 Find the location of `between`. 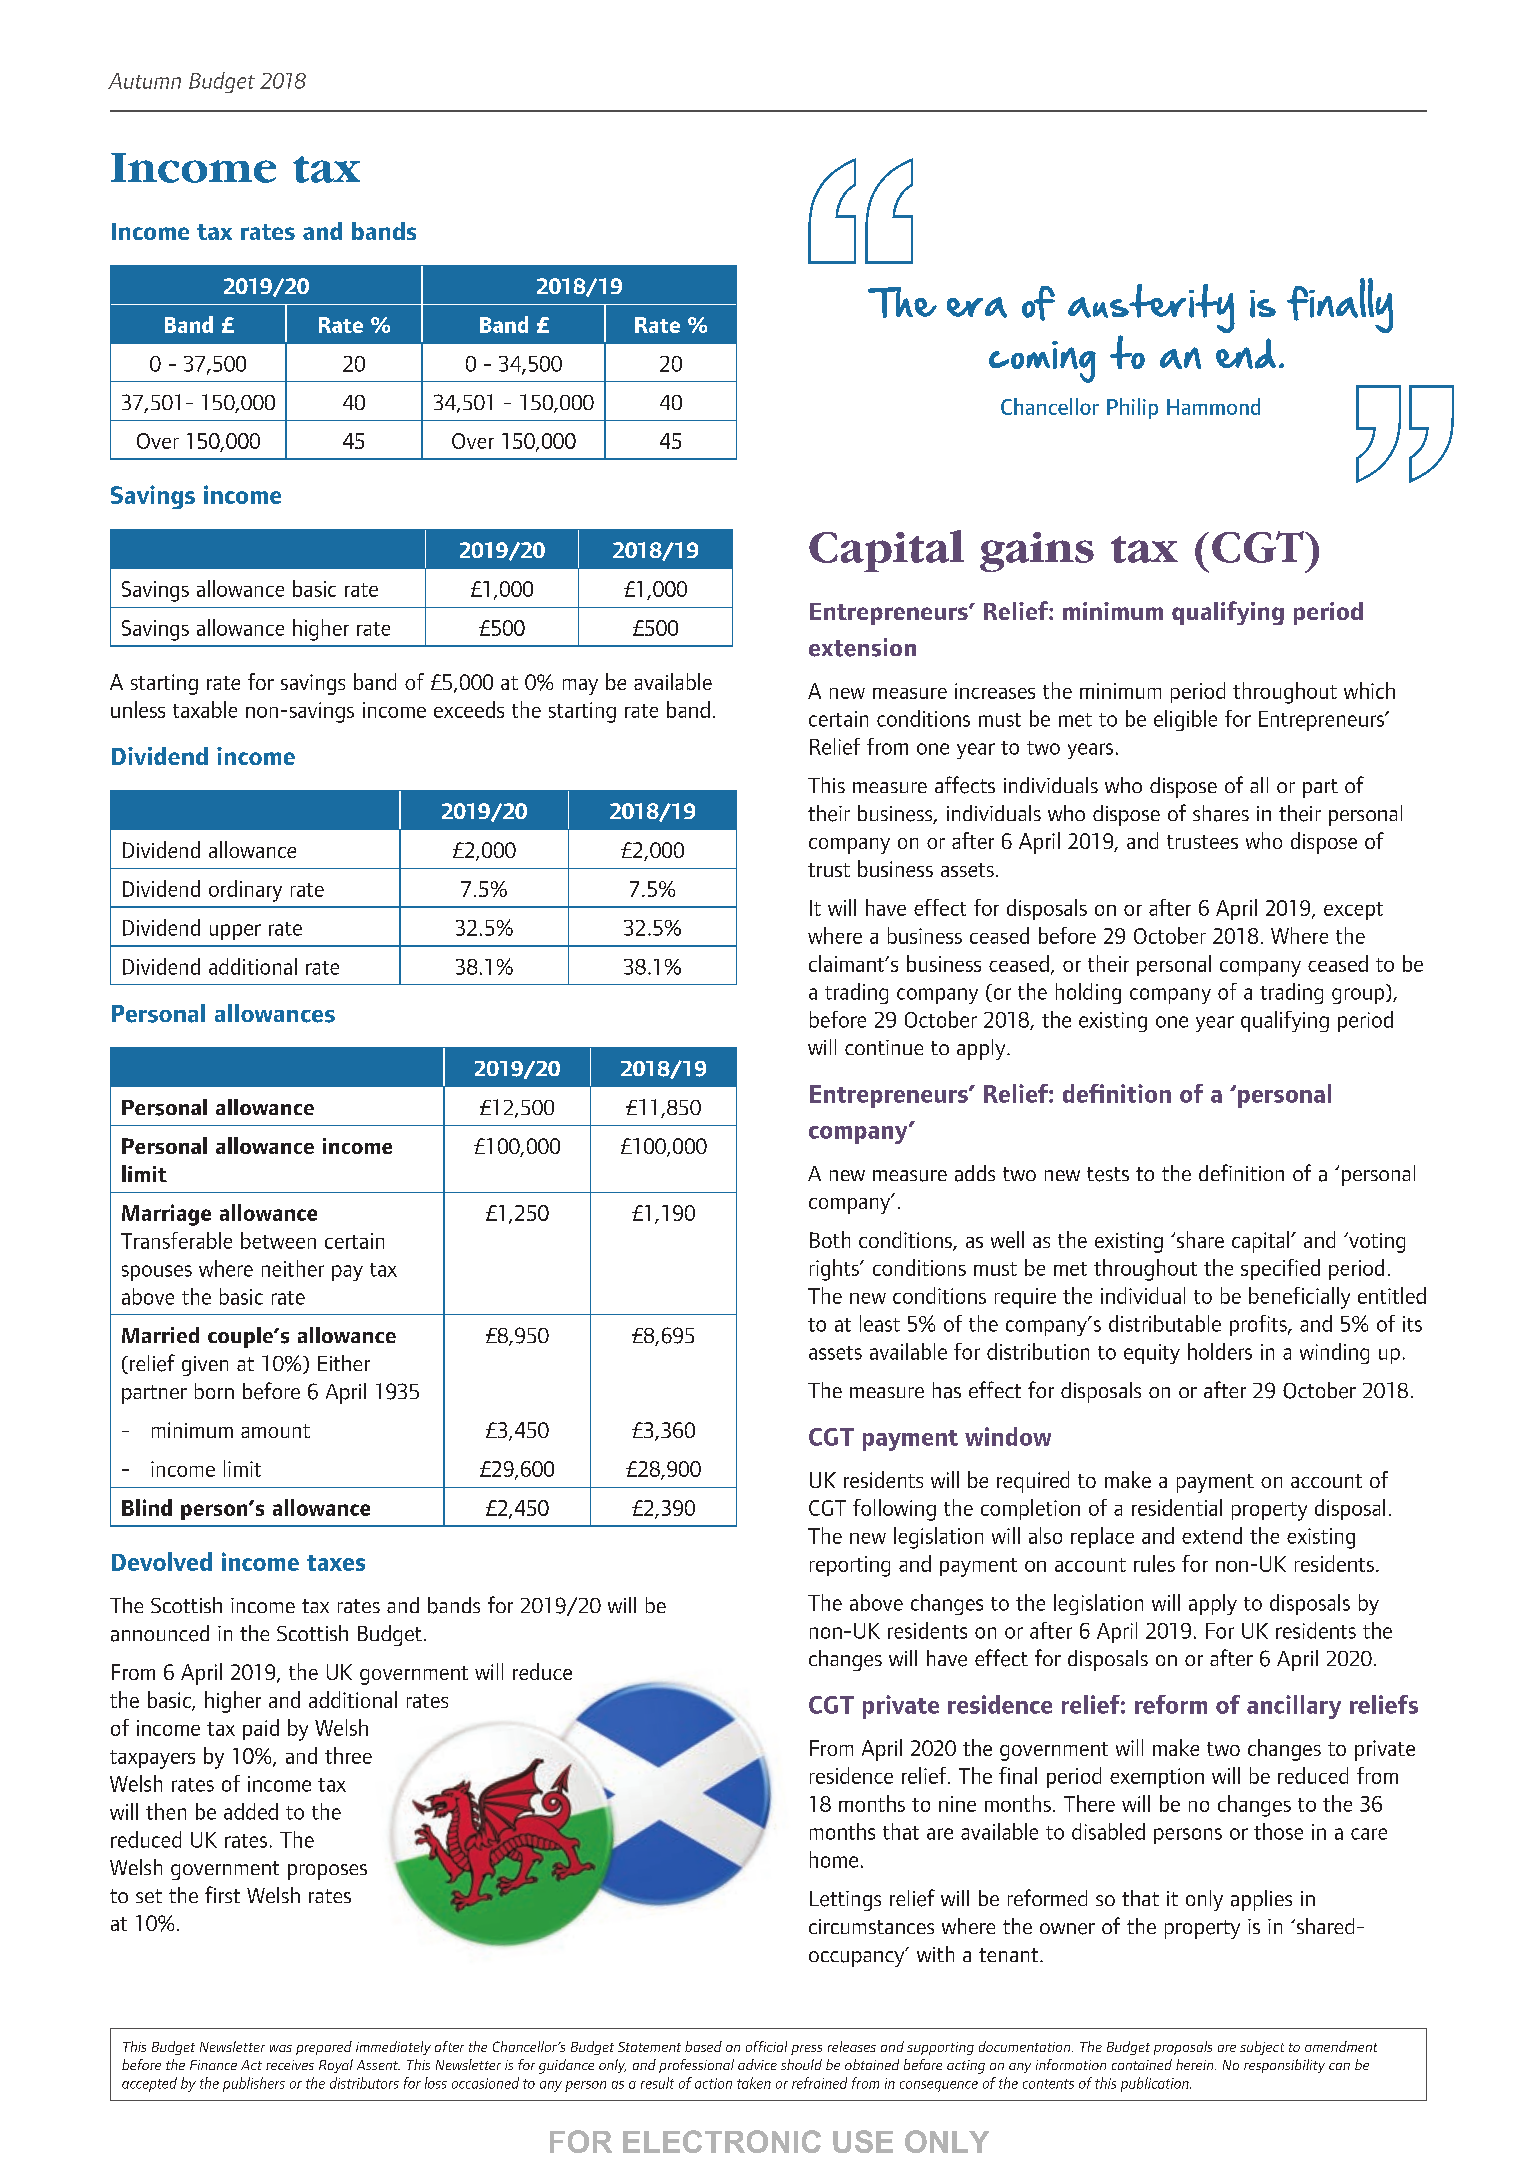

between is located at coordinates (278, 1240).
